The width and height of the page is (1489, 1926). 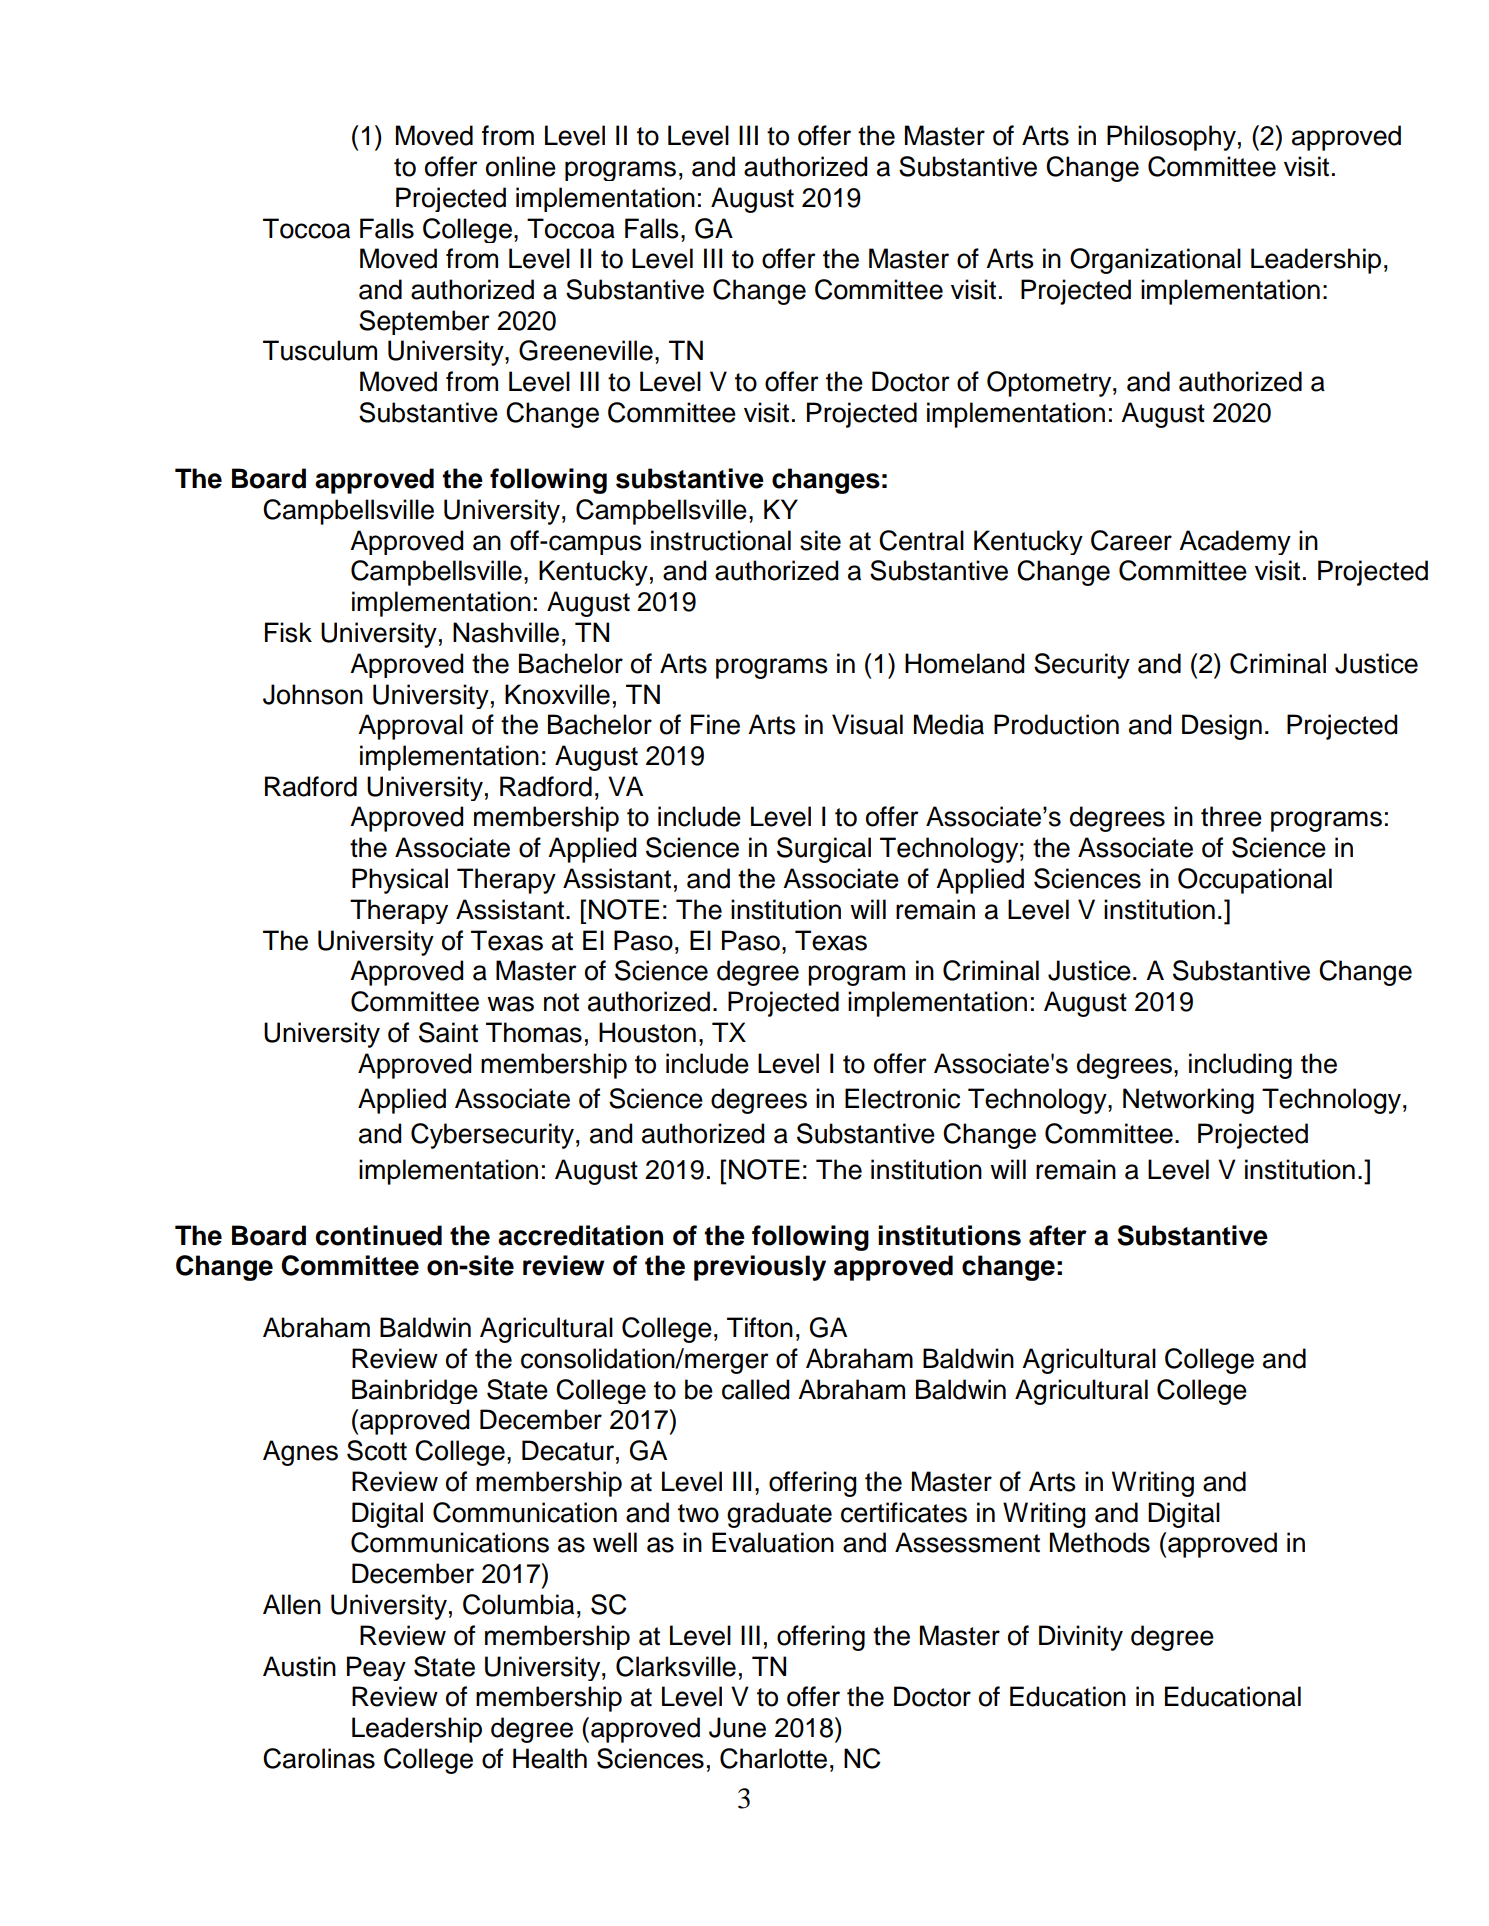 What do you see at coordinates (721, 540) in the page?
I see `instructional` at bounding box center [721, 540].
